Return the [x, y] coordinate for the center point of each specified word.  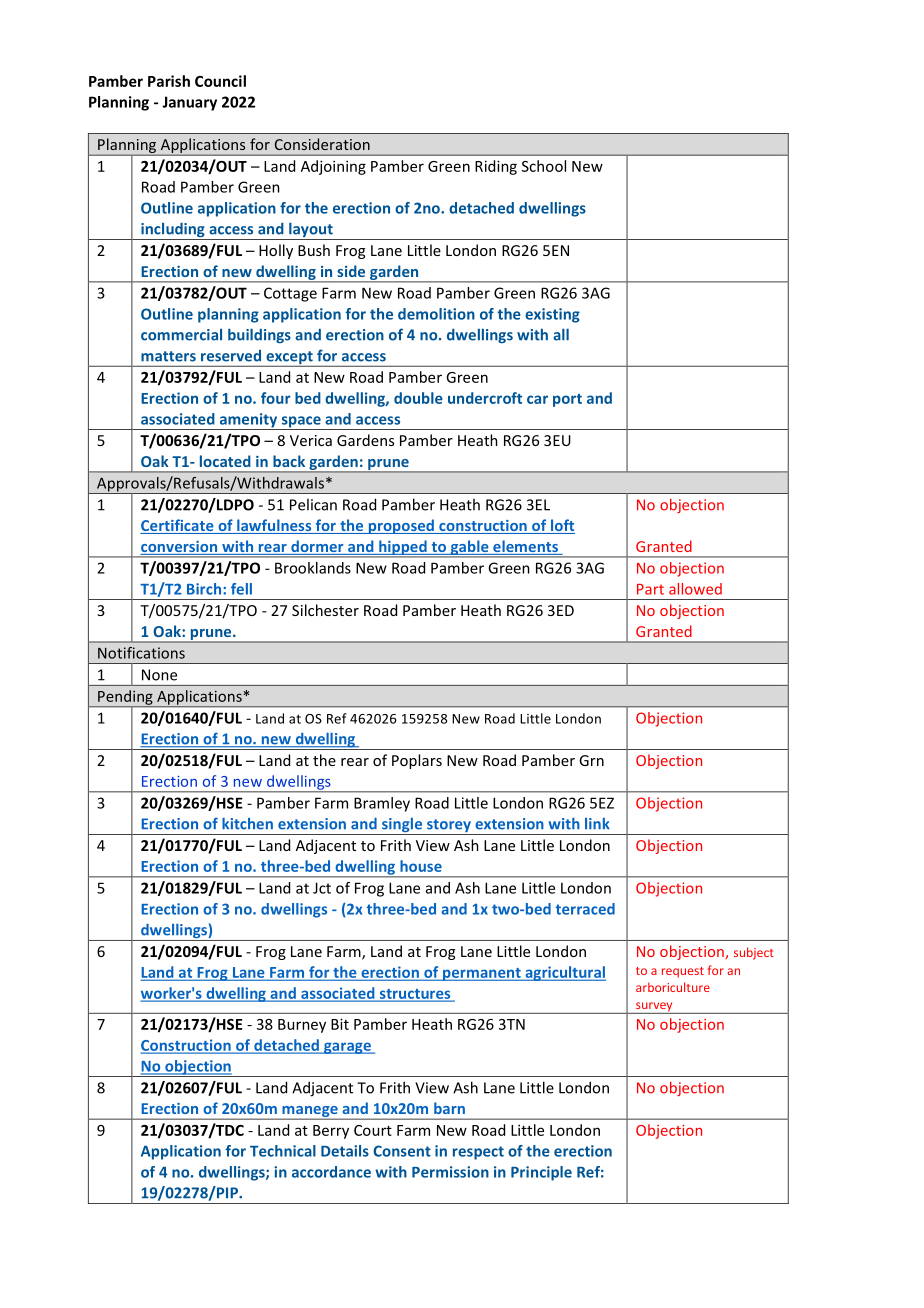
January [189, 103]
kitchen [247, 824]
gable [469, 548]
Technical [283, 1151]
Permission [450, 1172]
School [544, 166]
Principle [541, 1173]
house [421, 866]
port [567, 400]
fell [241, 589]
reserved [231, 356]
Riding [496, 167]
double [418, 398]
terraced [585, 909]
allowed [695, 589]
